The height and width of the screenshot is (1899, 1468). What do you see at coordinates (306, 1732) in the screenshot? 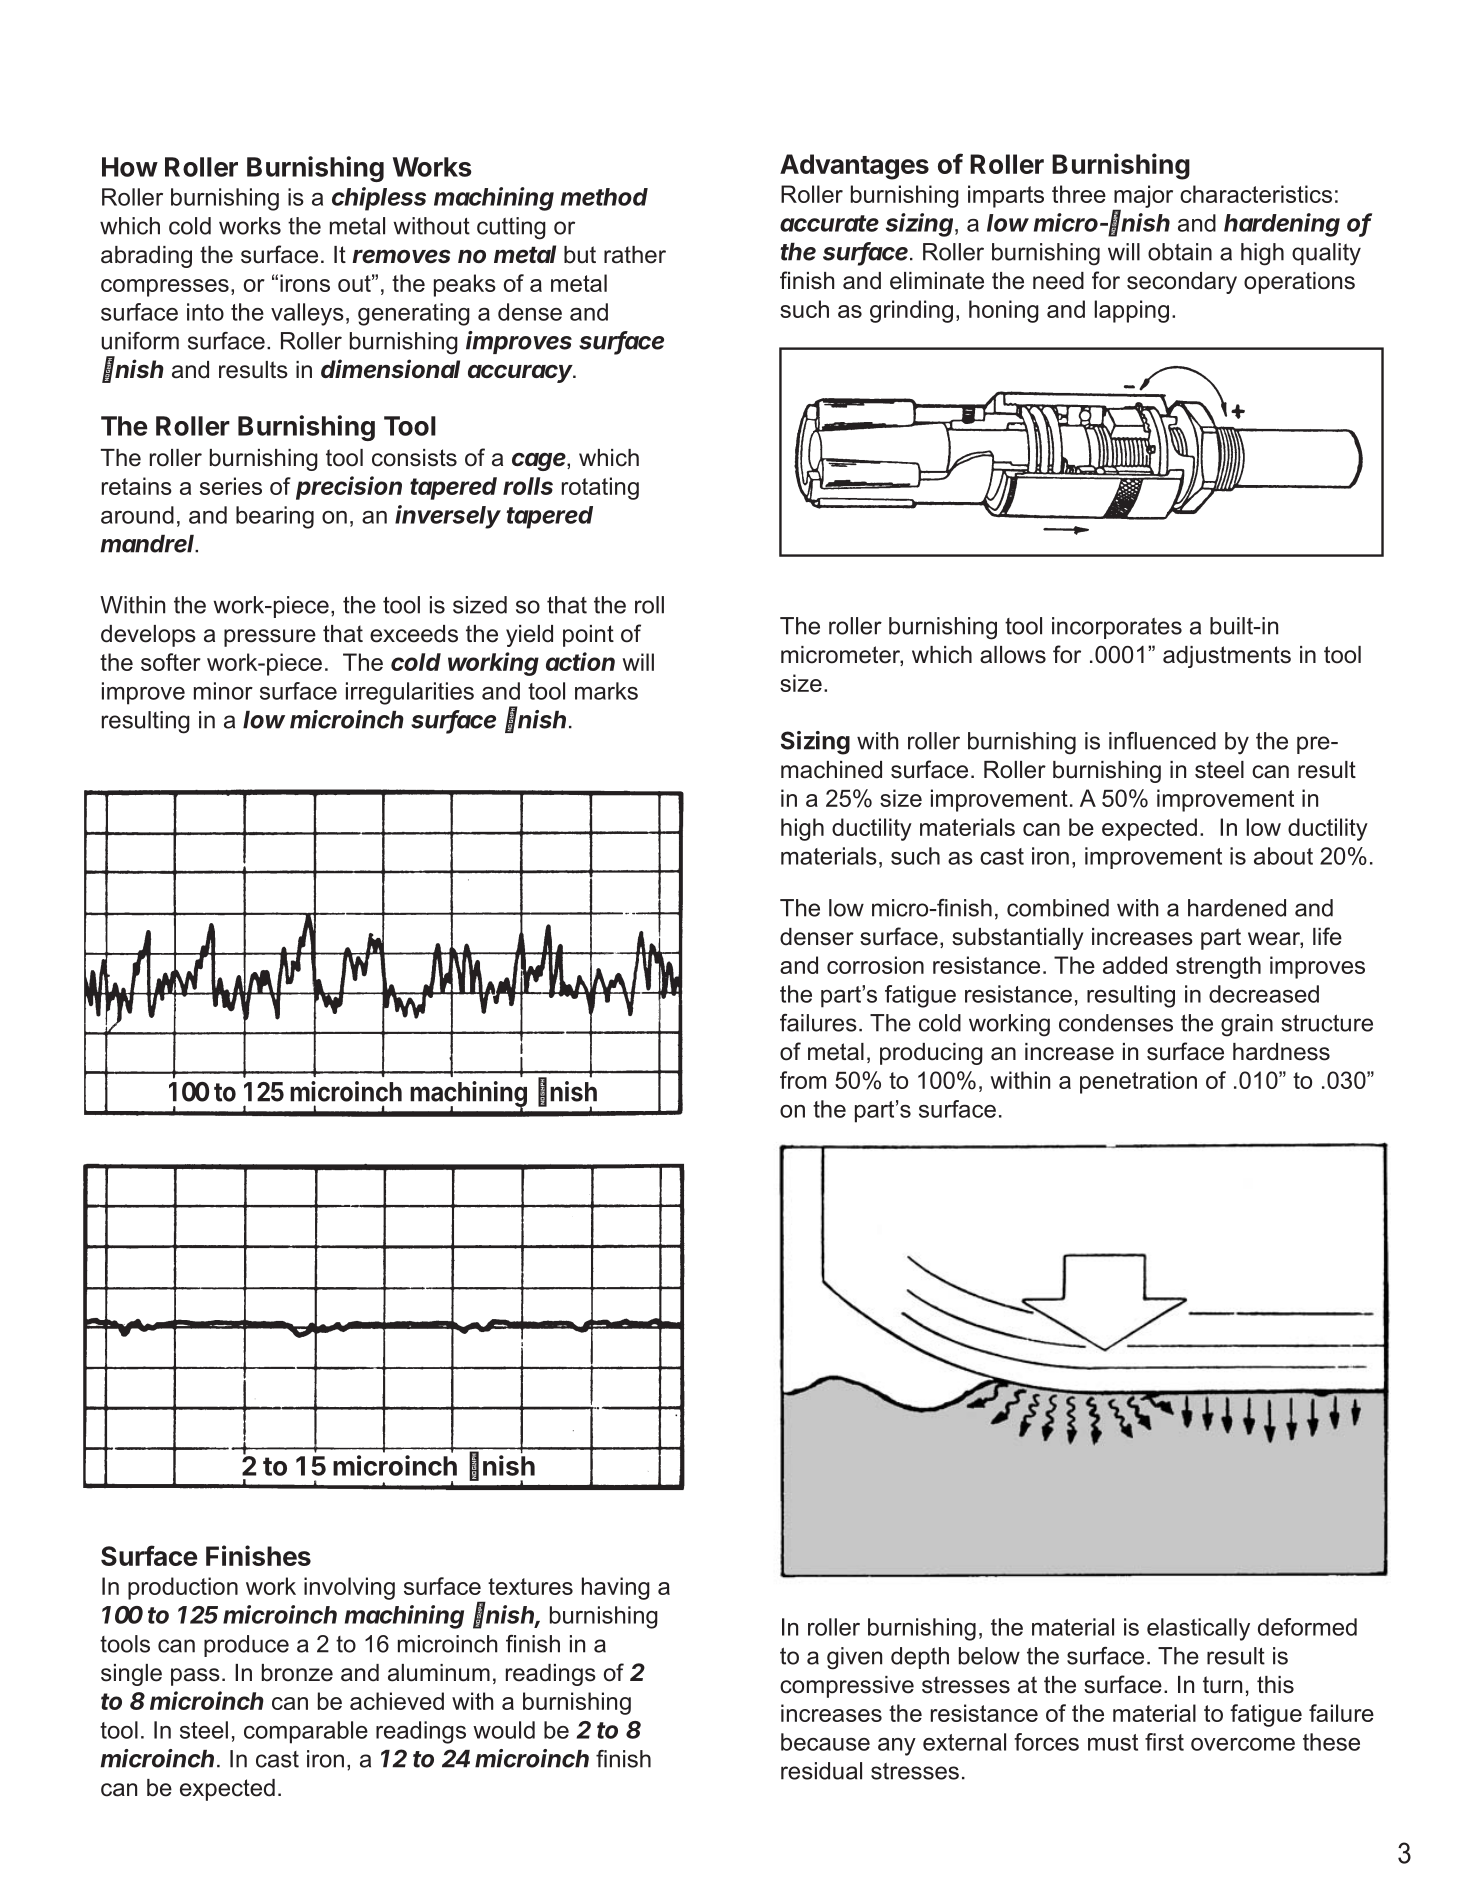
I see `comparable` at bounding box center [306, 1732].
